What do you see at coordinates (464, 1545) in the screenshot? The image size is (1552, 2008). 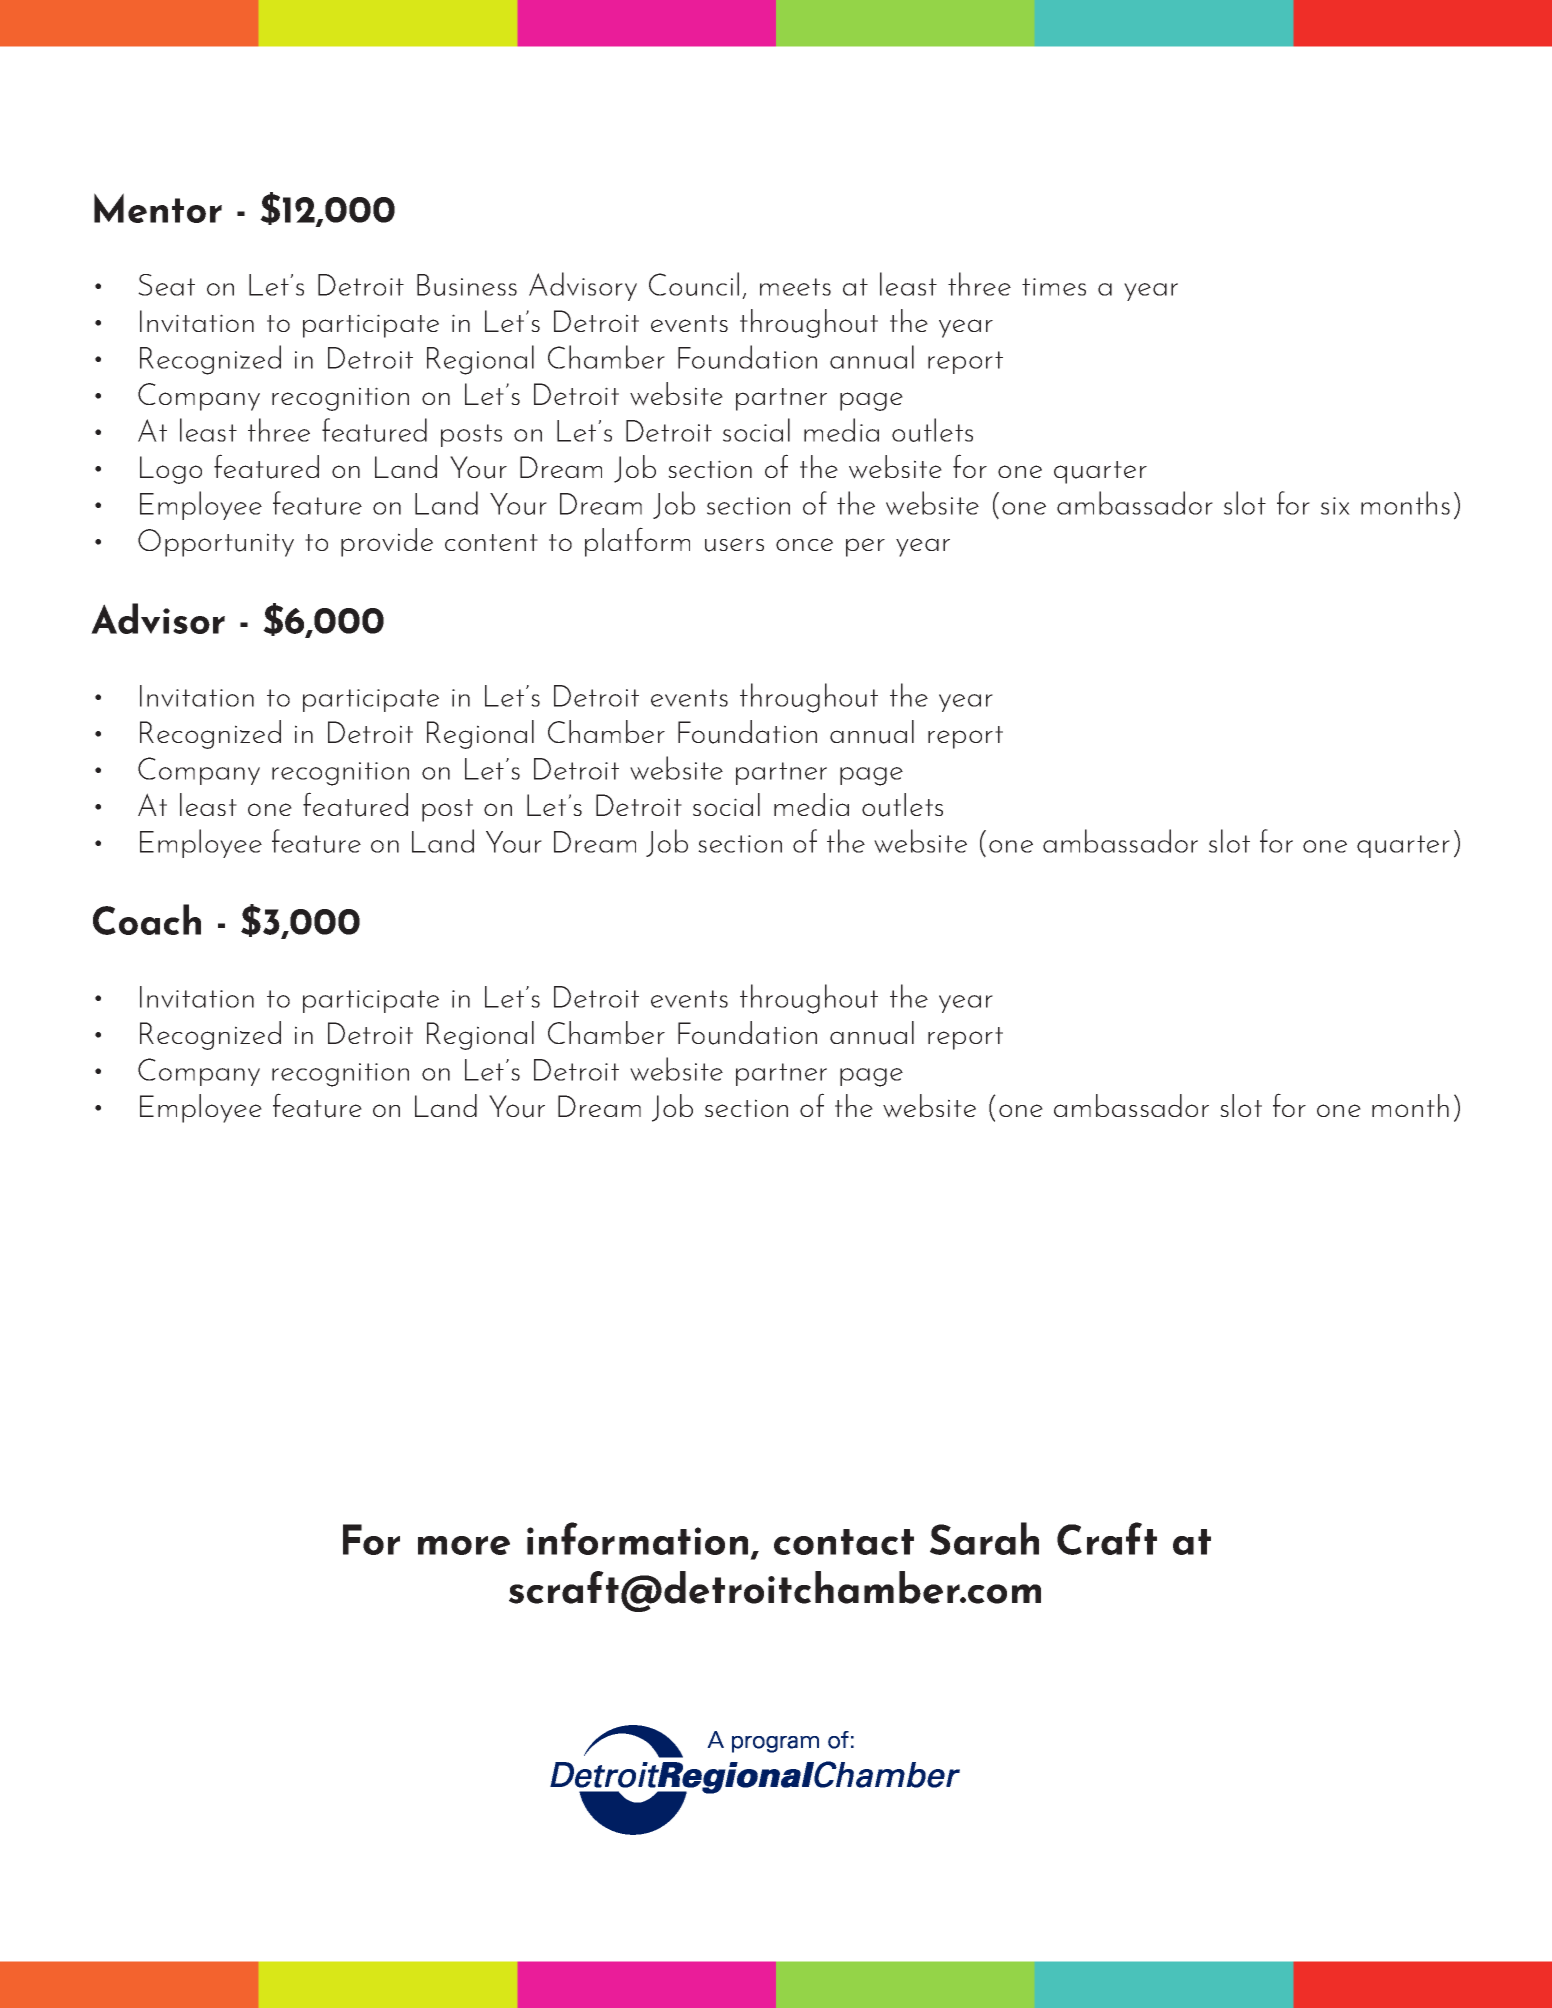 I see `more` at bounding box center [464, 1545].
